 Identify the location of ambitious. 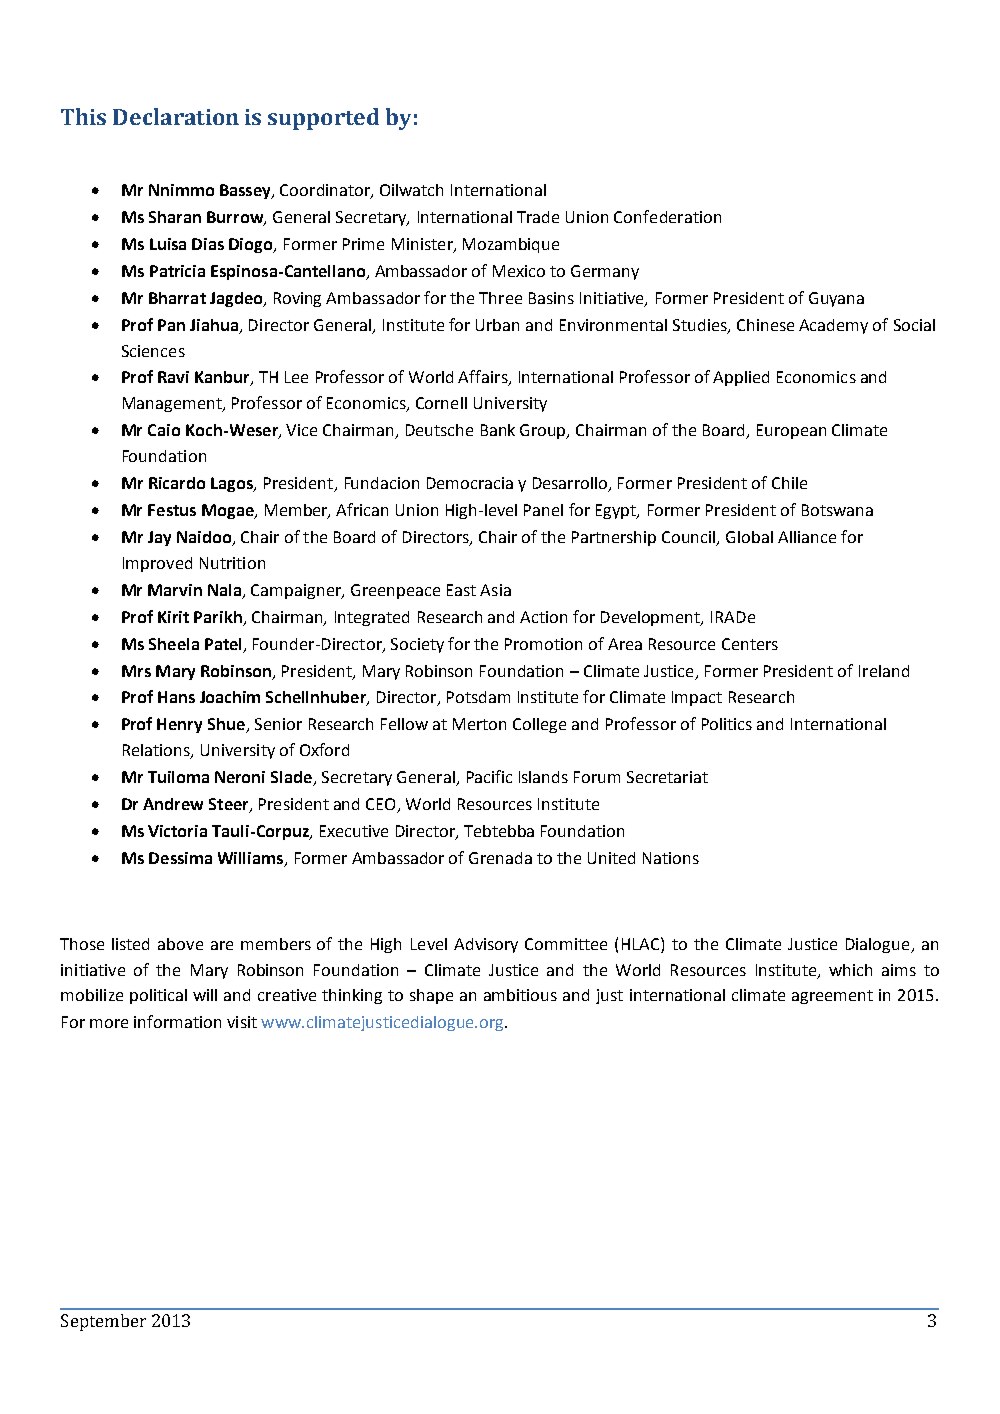
(520, 995).
